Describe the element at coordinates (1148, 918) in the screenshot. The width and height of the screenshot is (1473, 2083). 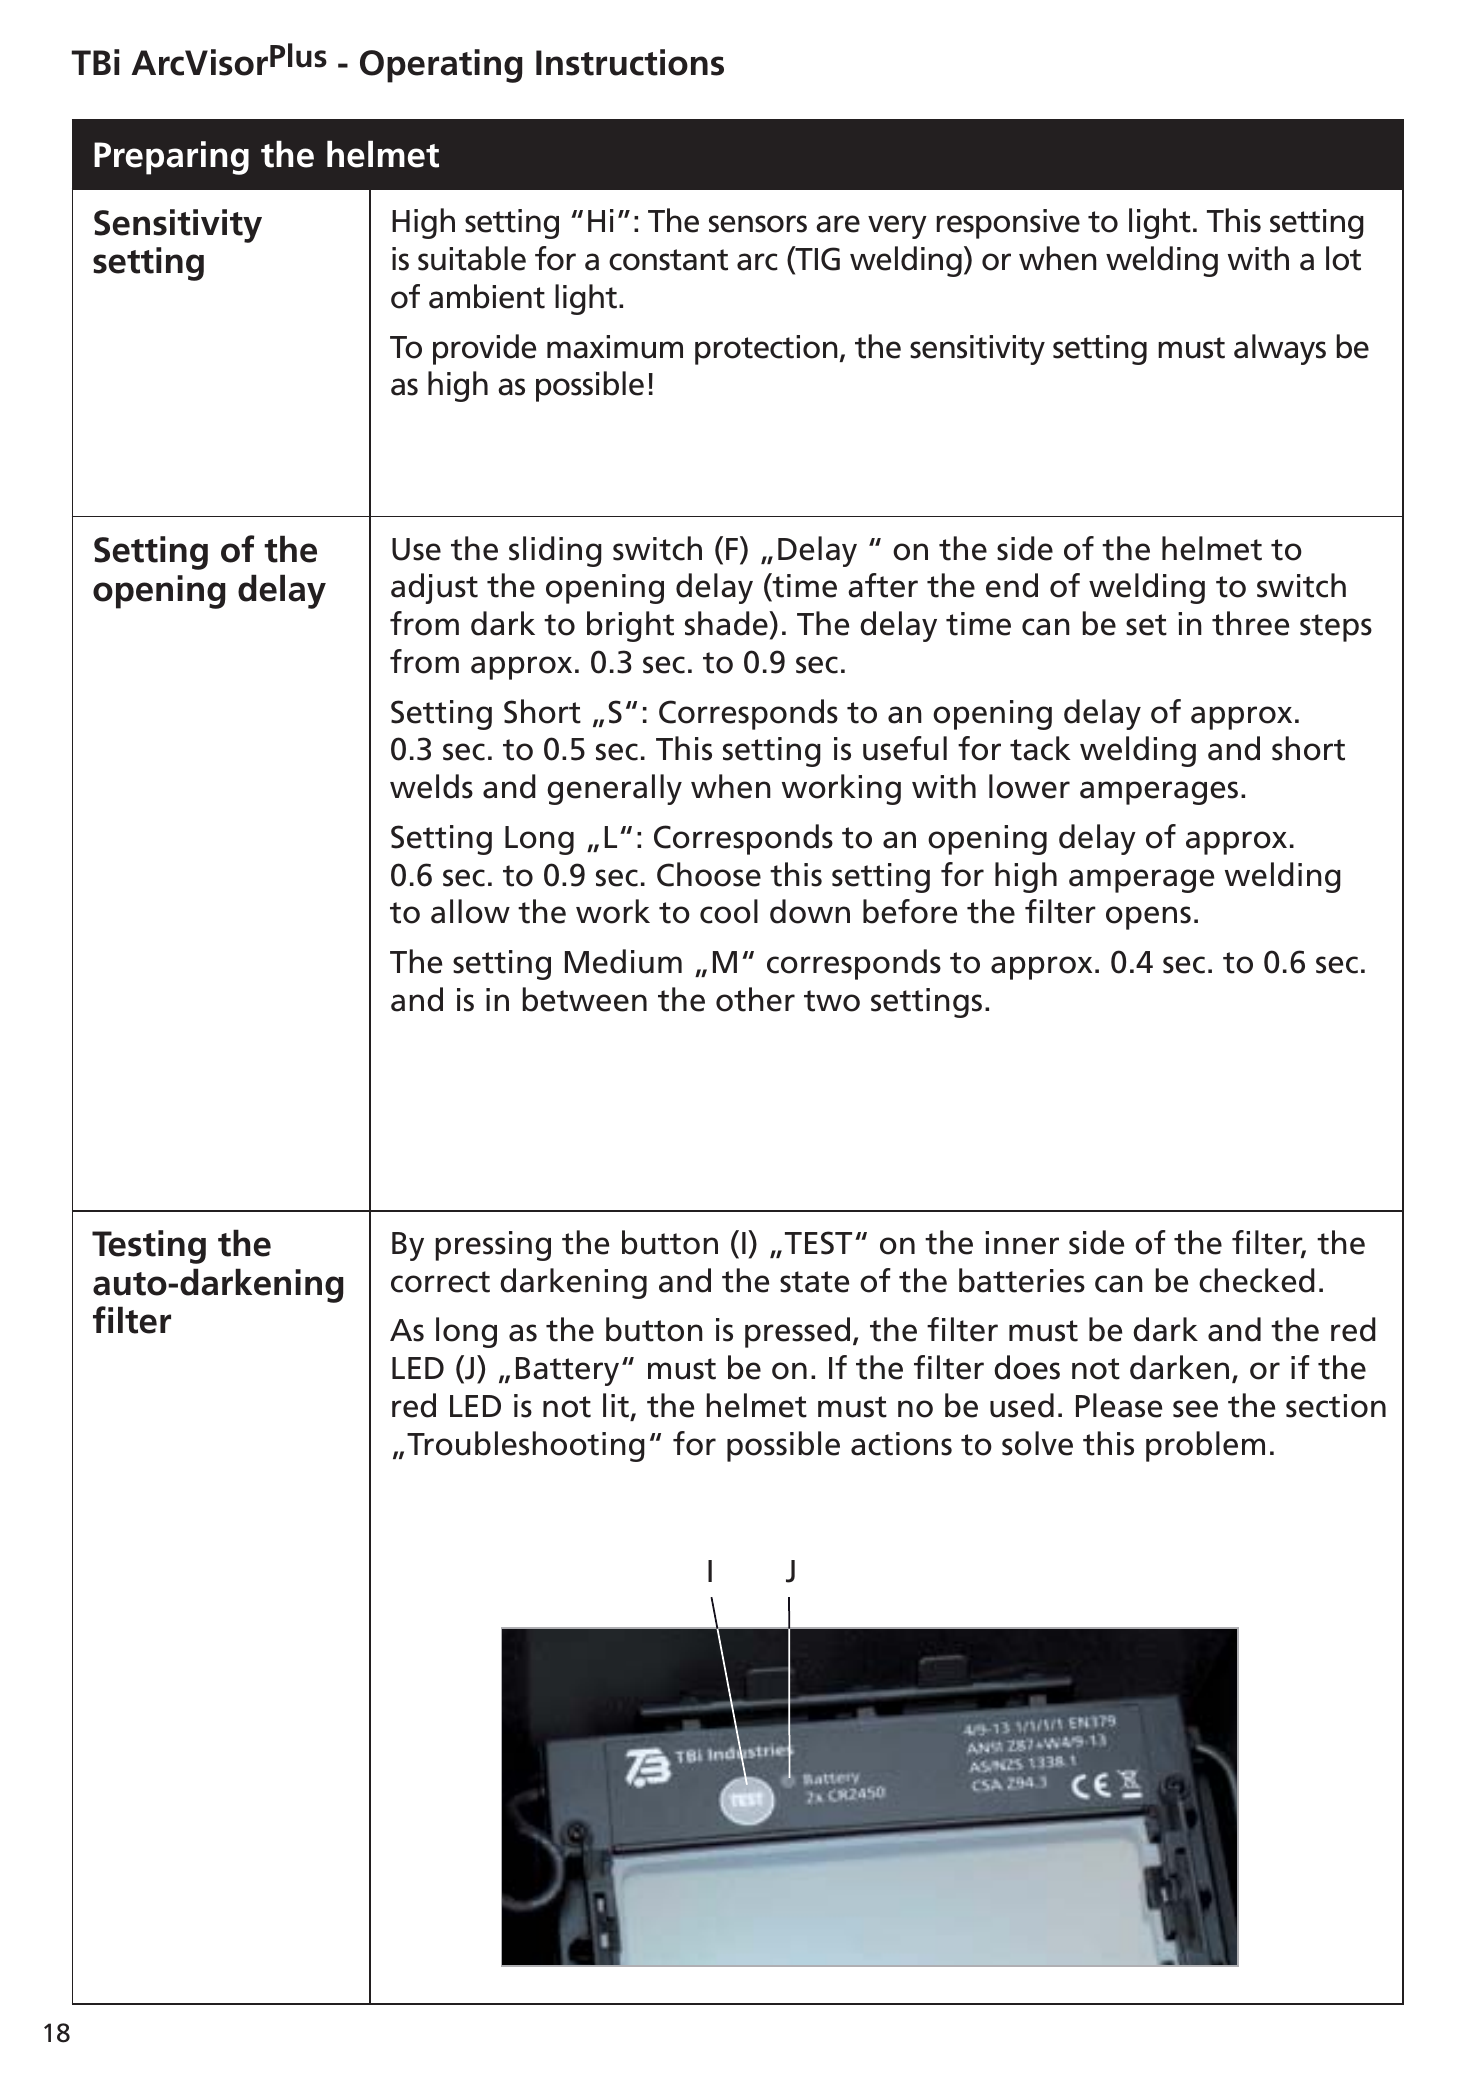
I see `opens` at that location.
